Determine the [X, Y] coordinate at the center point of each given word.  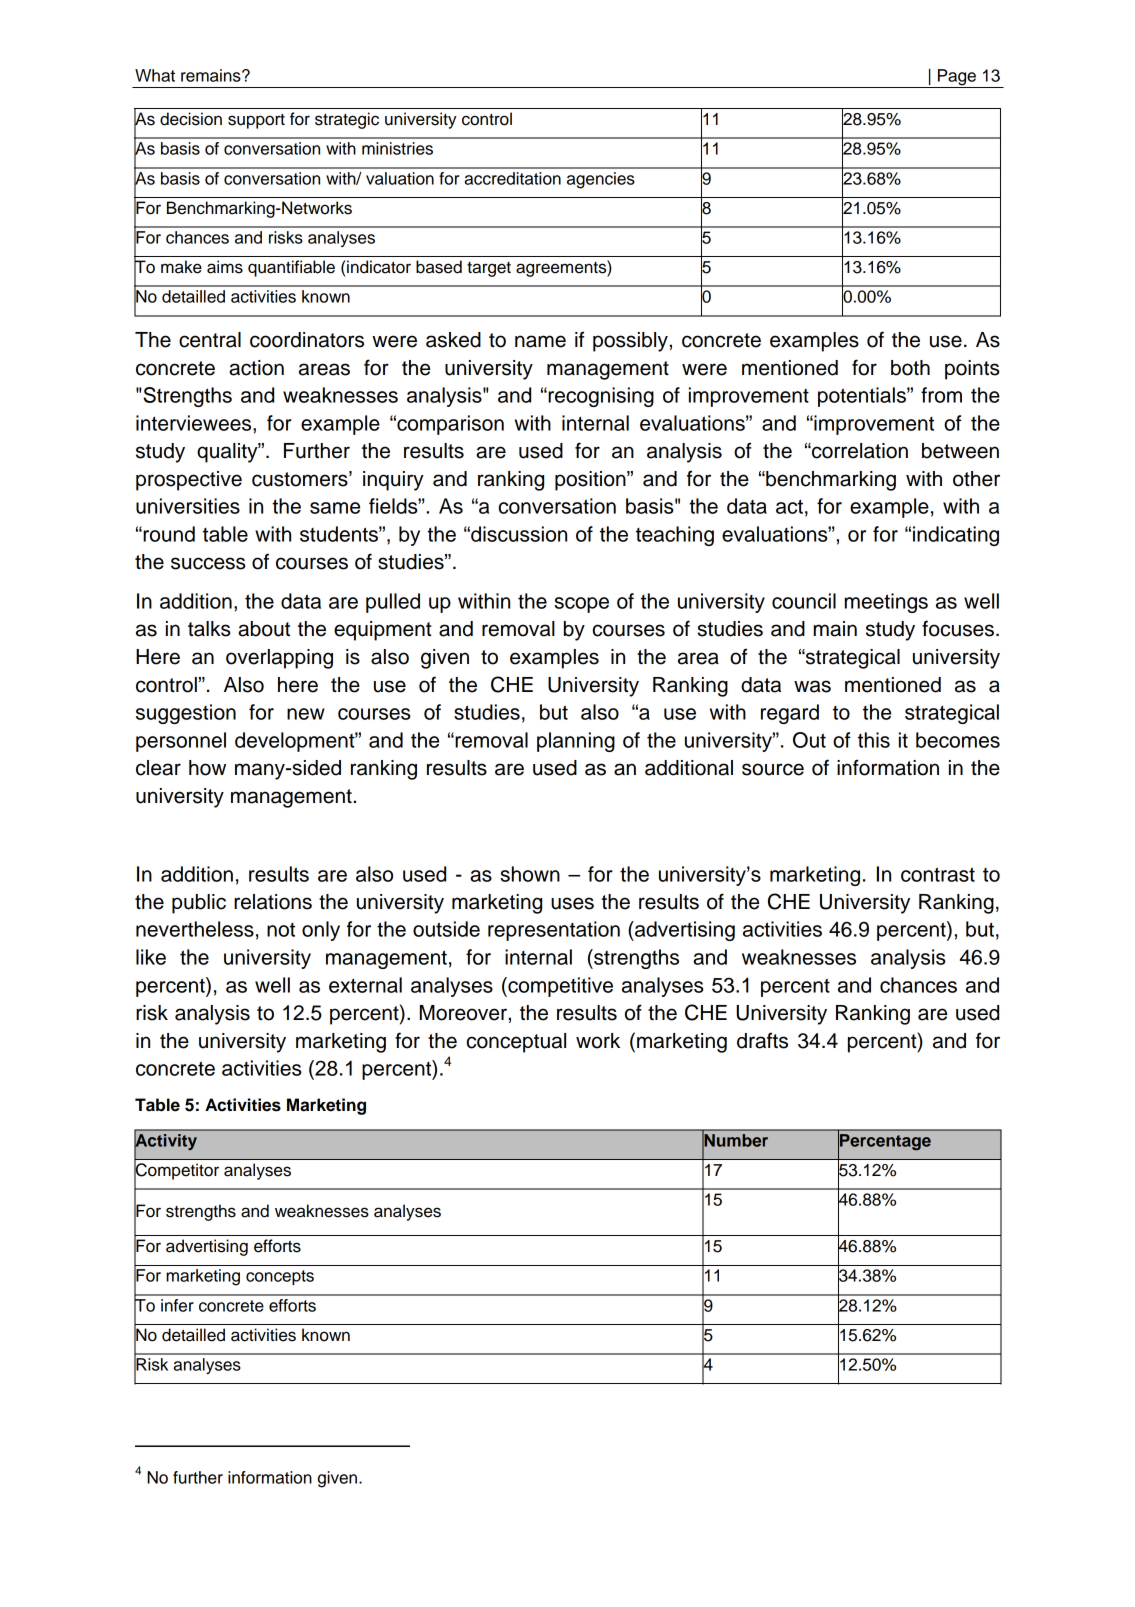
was [812, 686]
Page [957, 78]
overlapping [279, 659]
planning [576, 742]
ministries [397, 148]
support [256, 121]
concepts [280, 1277]
